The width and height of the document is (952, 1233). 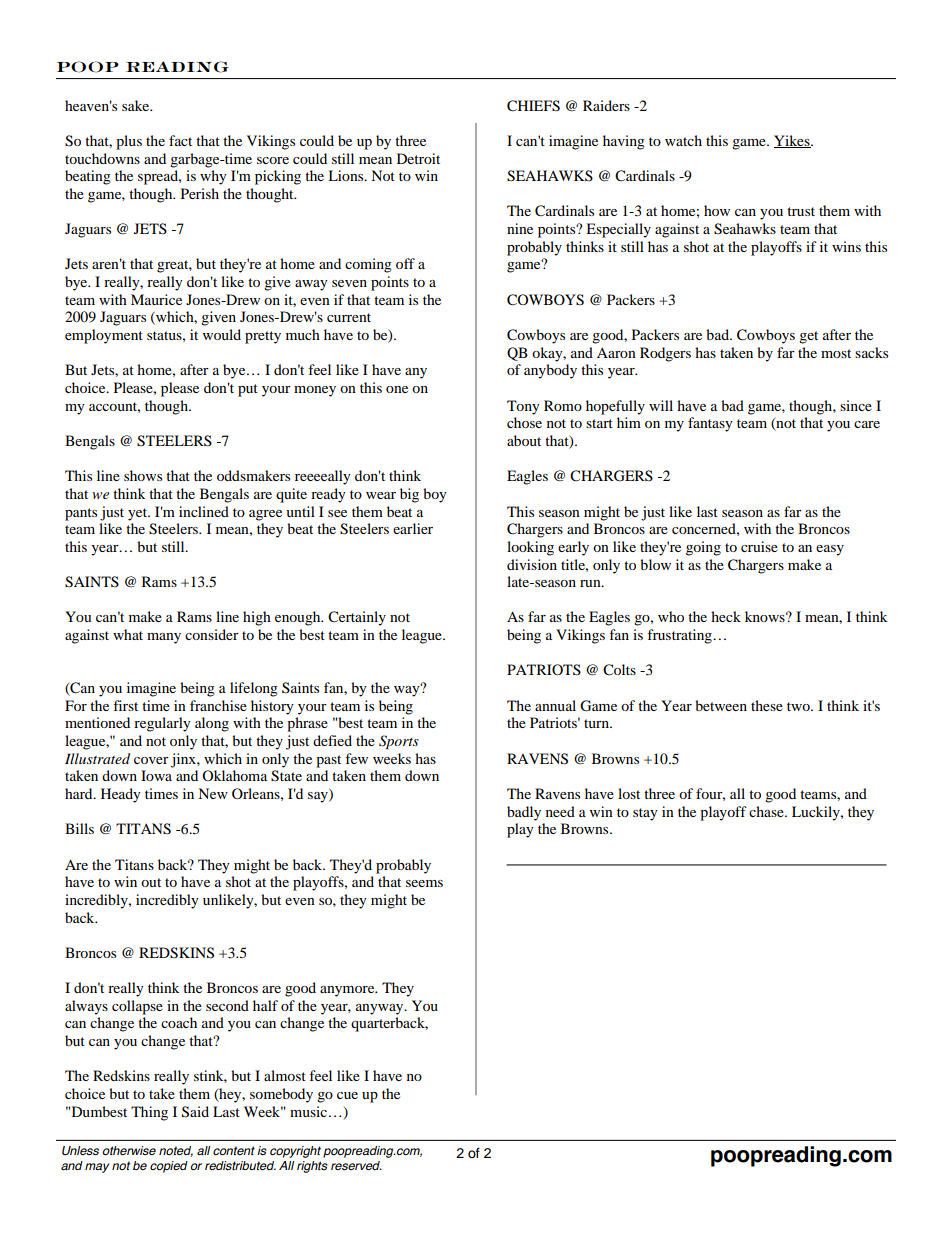 What do you see at coordinates (356, 1166) in the document?
I see `reserved` at bounding box center [356, 1166].
